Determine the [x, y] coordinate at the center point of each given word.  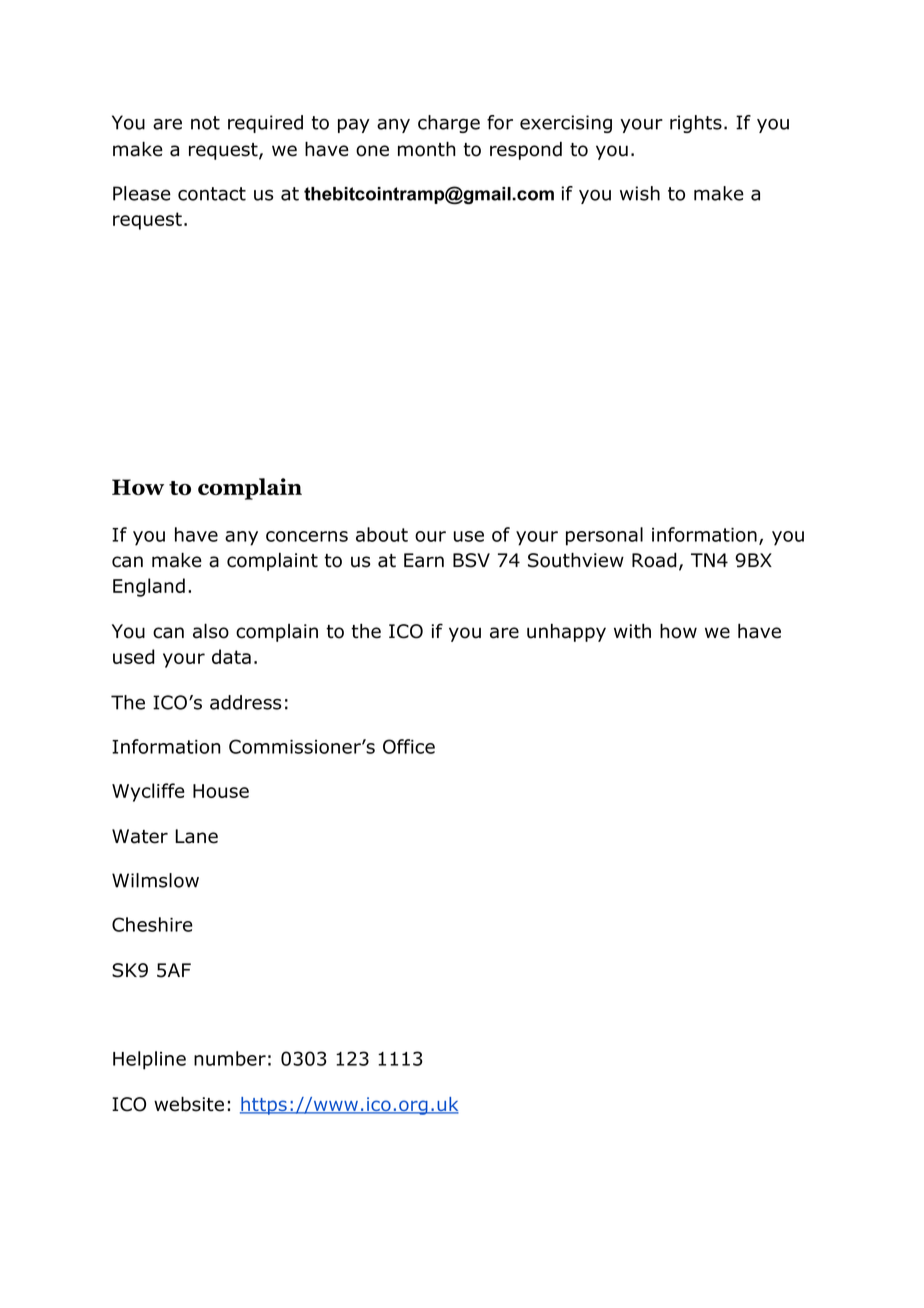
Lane [196, 836]
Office [409, 746]
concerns [307, 536]
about [382, 534]
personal [604, 536]
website [189, 1104]
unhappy [566, 632]
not [205, 123]
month [426, 149]
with [632, 631]
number [230, 1058]
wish [640, 193]
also [211, 631]
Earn [424, 560]
